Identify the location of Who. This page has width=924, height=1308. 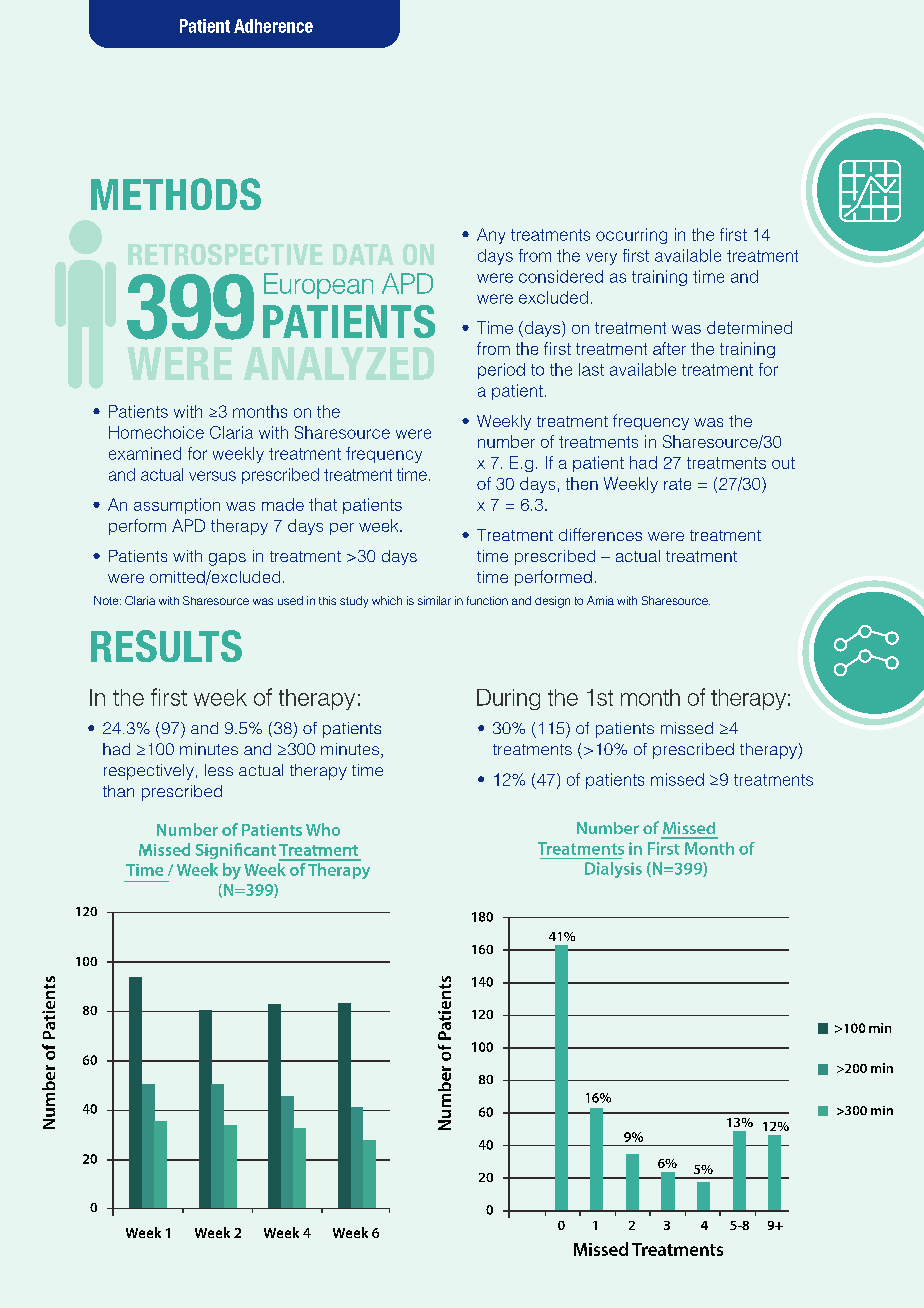
(323, 829).
